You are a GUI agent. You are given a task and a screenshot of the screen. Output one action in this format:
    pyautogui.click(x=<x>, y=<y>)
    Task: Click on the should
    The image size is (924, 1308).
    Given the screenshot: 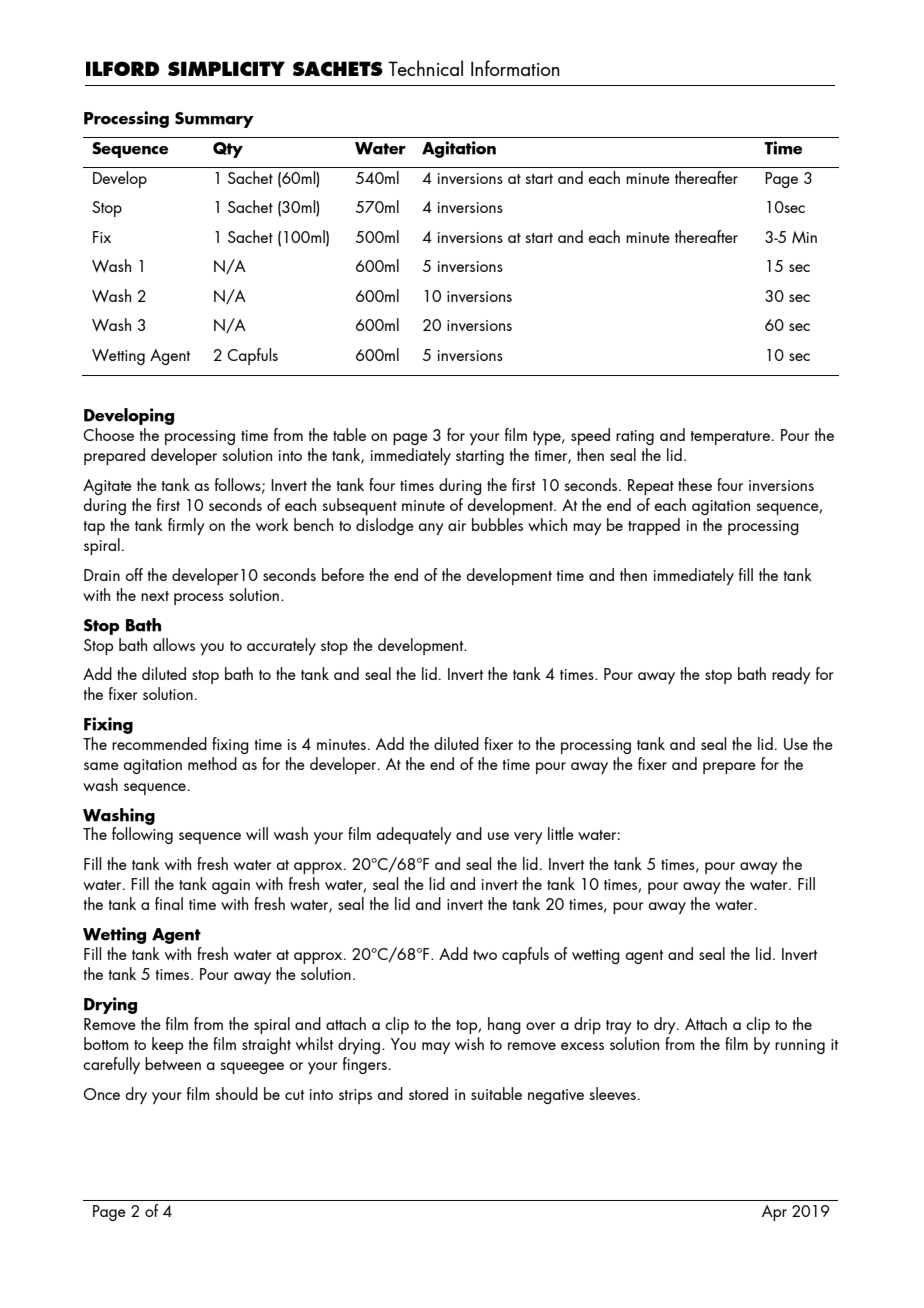 What is the action you would take?
    pyautogui.click(x=236, y=1093)
